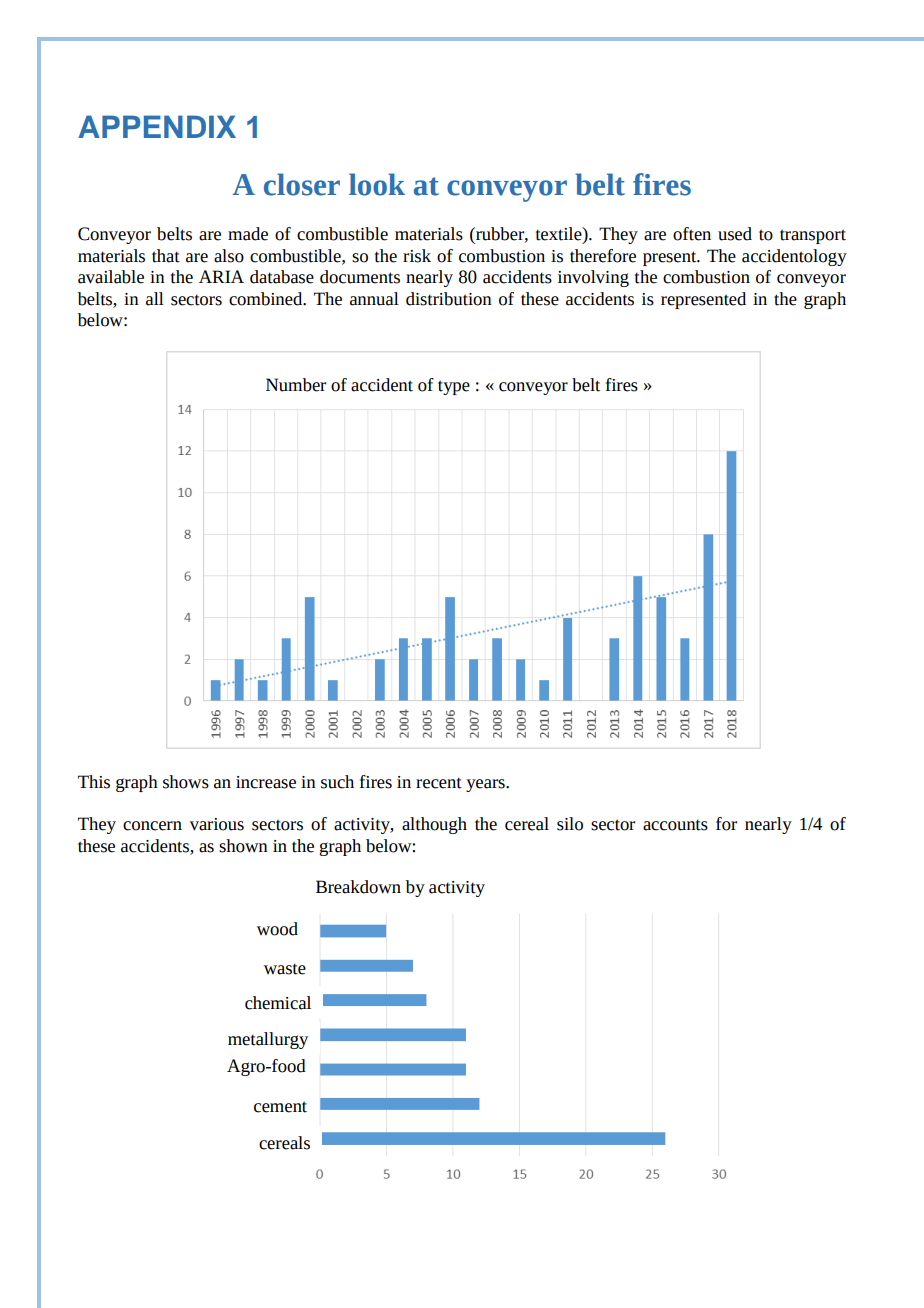  What do you see at coordinates (157, 126) in the screenshot?
I see `APPENDIX` at bounding box center [157, 126].
